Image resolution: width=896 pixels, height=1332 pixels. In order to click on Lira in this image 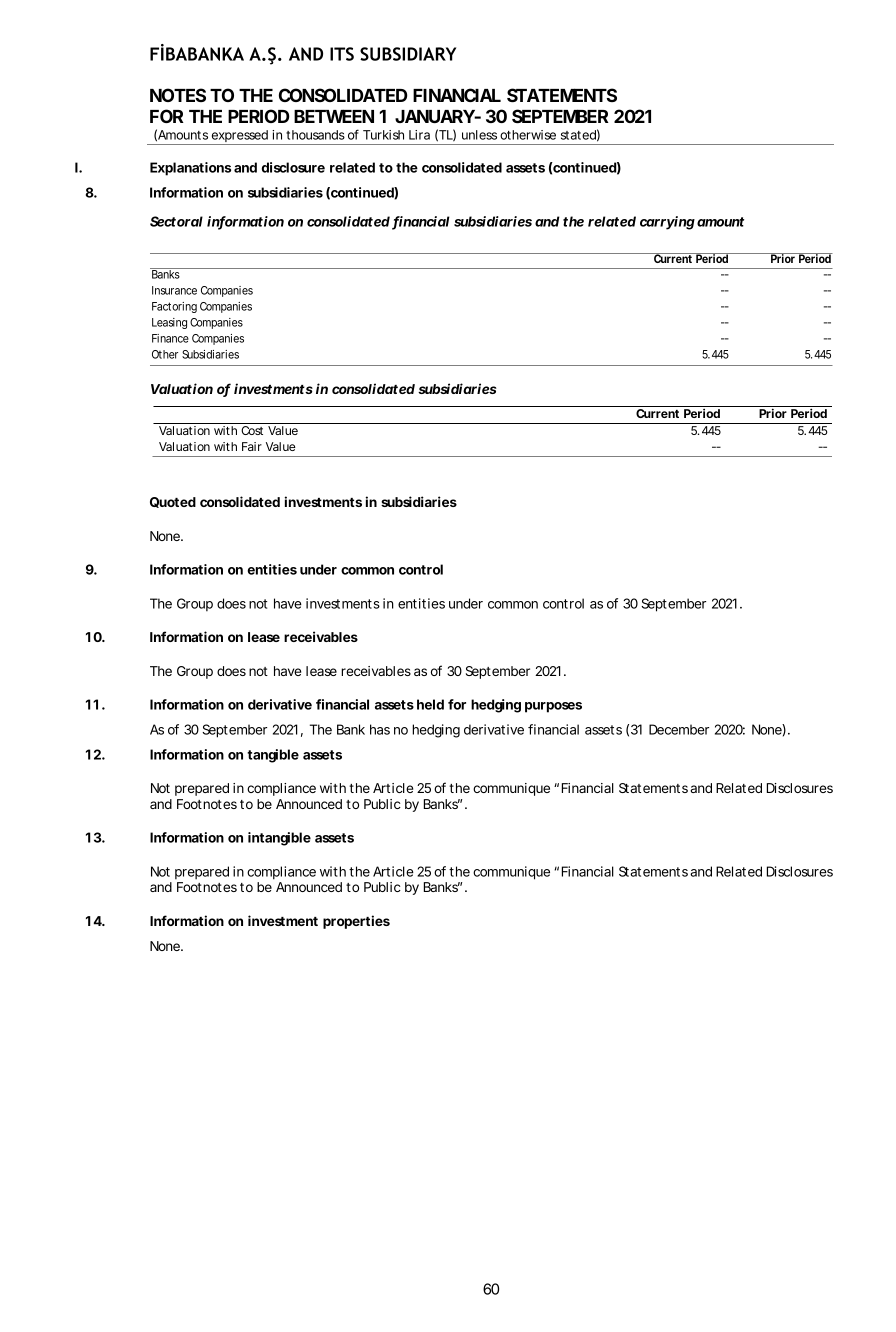, I will do `click(419, 135)`.
